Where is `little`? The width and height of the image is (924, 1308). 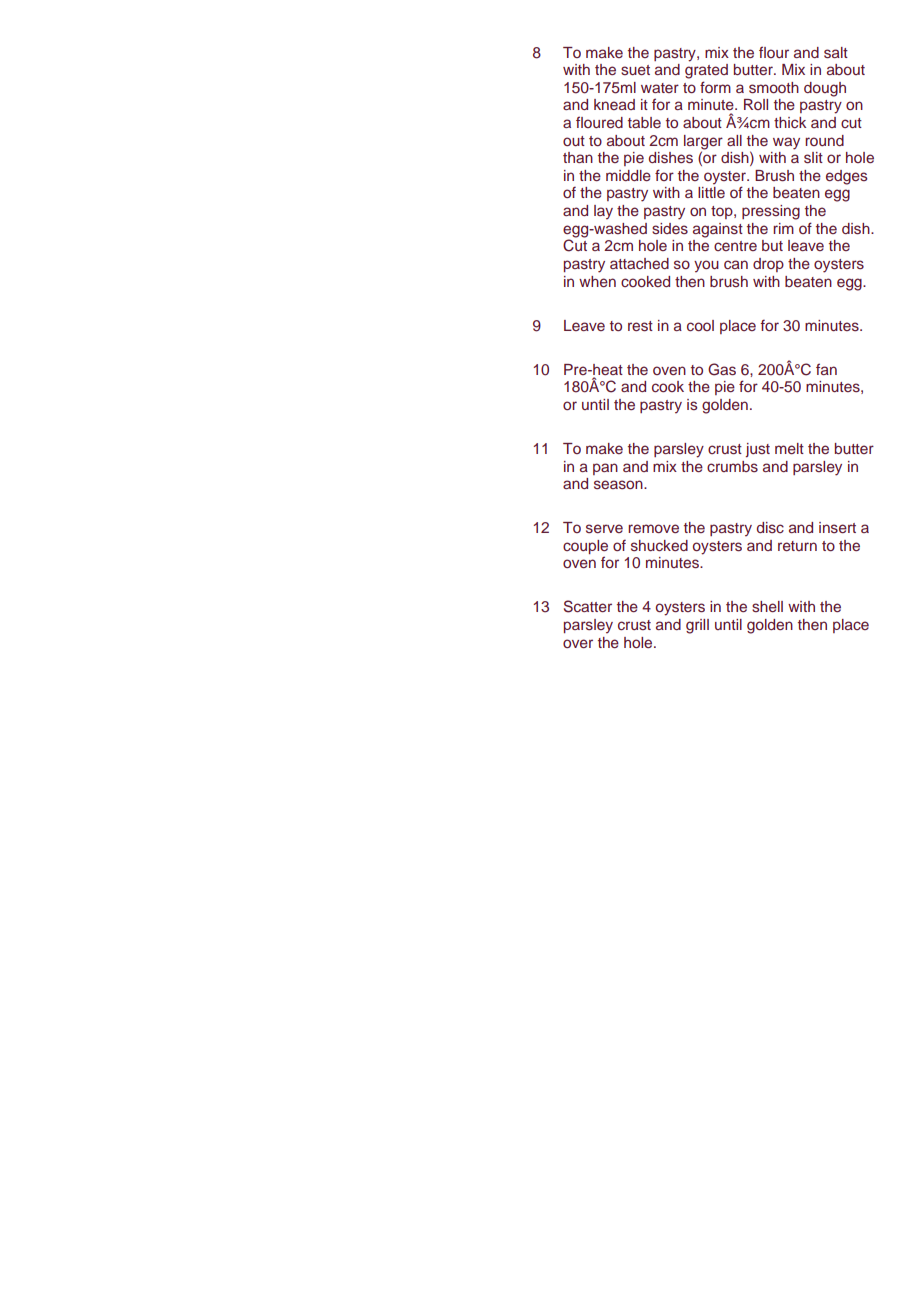 little is located at coordinates (711, 192).
